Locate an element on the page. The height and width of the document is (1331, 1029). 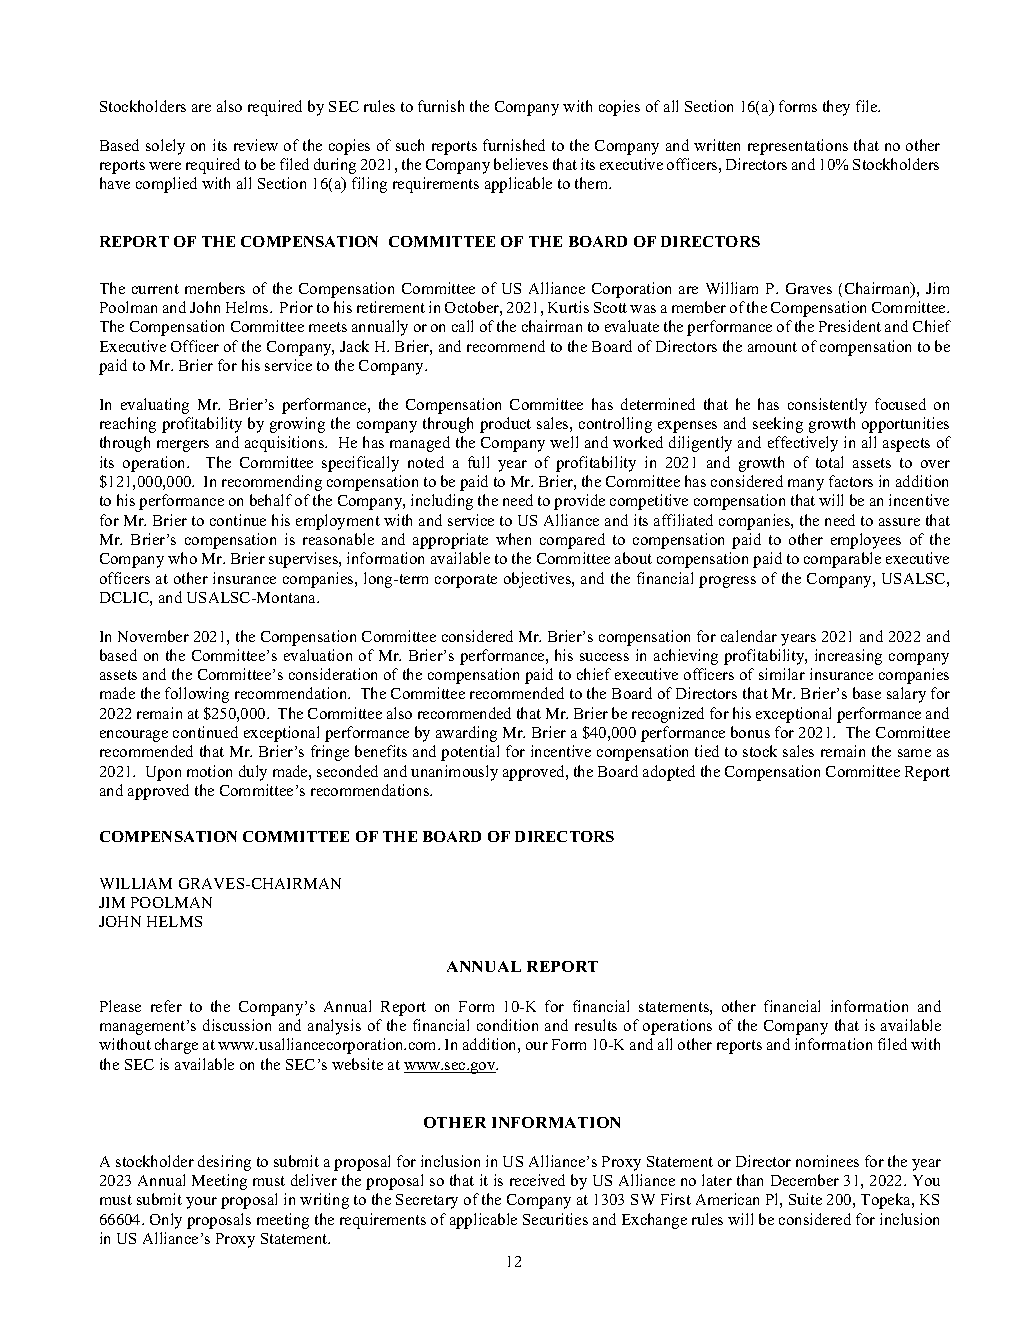
review is located at coordinates (256, 145).
